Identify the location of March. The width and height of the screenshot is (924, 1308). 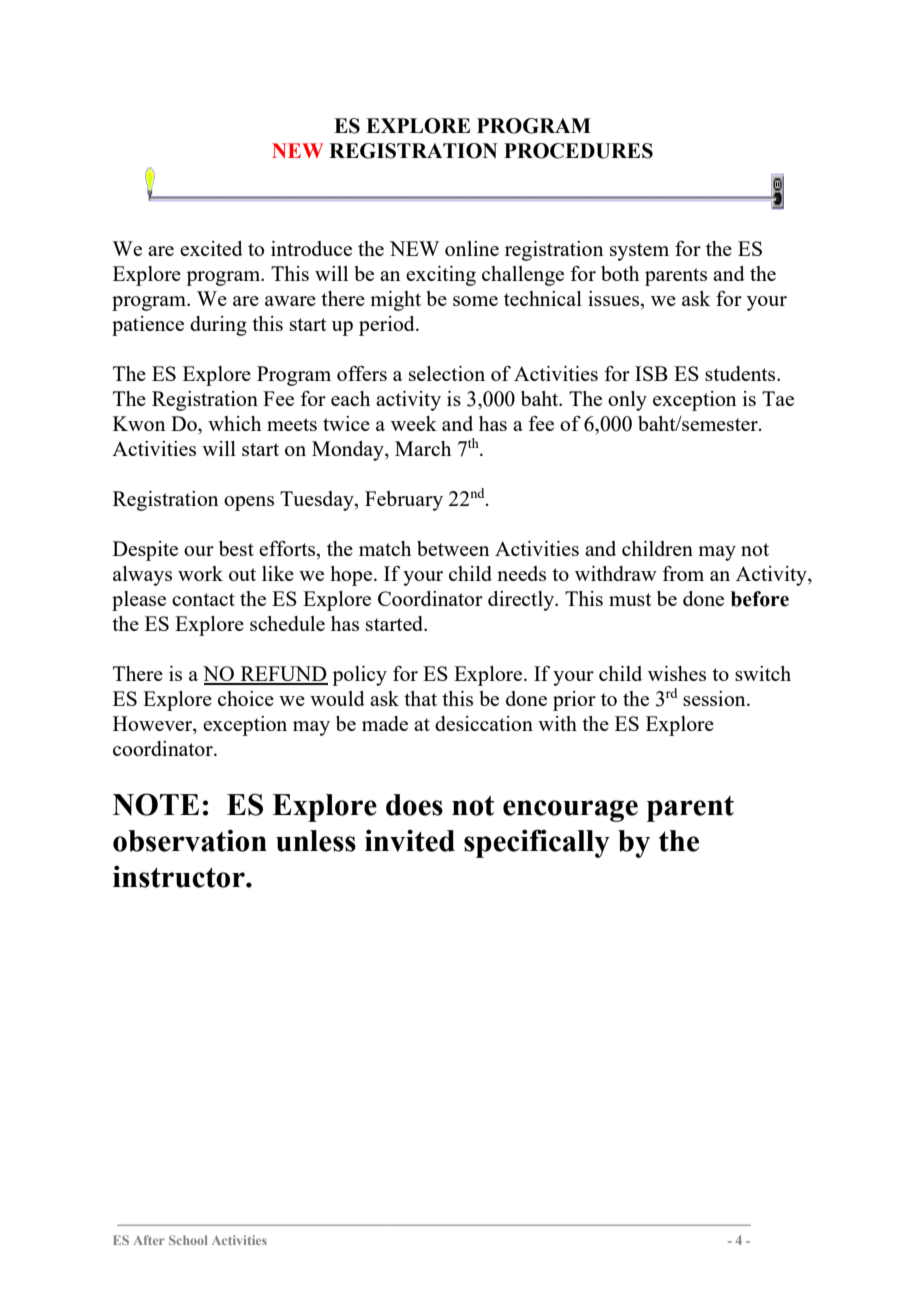
(423, 448).
